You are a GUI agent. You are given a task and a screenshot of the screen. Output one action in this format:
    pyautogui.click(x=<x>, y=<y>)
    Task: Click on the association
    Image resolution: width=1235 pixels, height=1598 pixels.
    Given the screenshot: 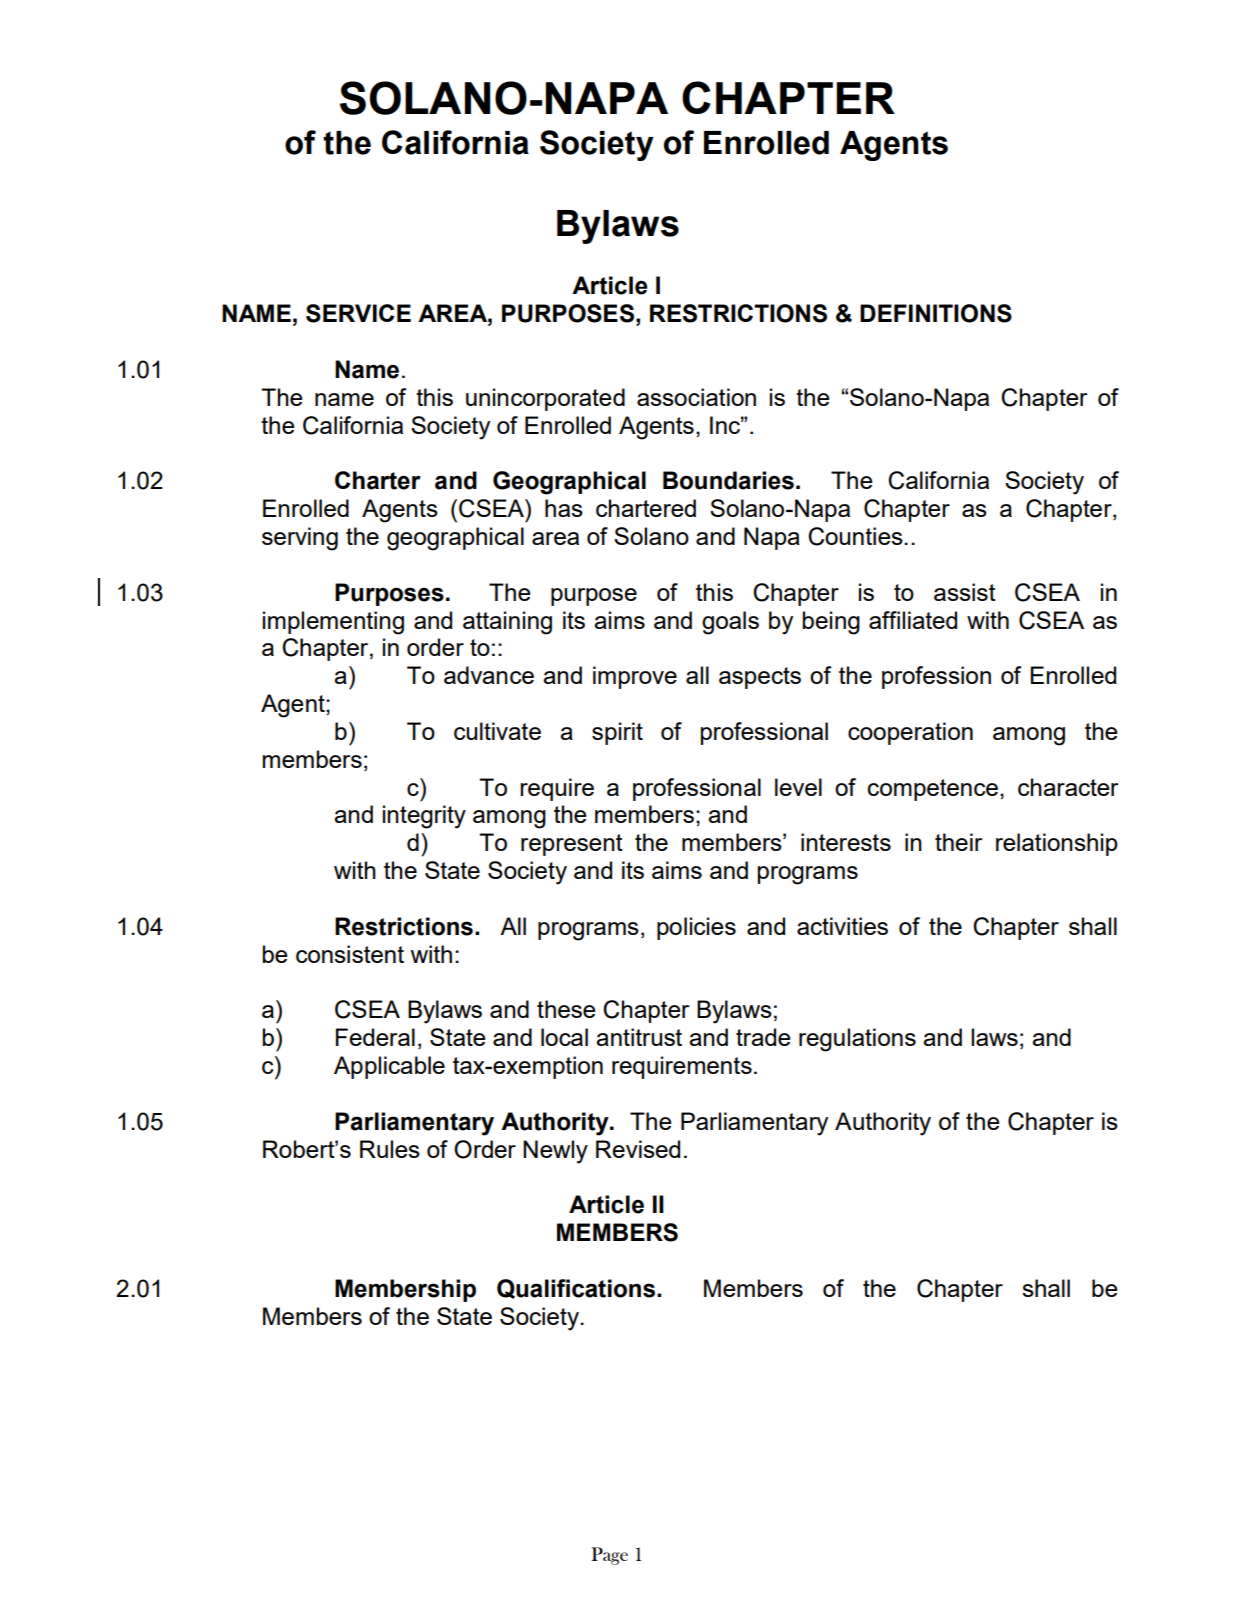 What is the action you would take?
    pyautogui.click(x=696, y=397)
